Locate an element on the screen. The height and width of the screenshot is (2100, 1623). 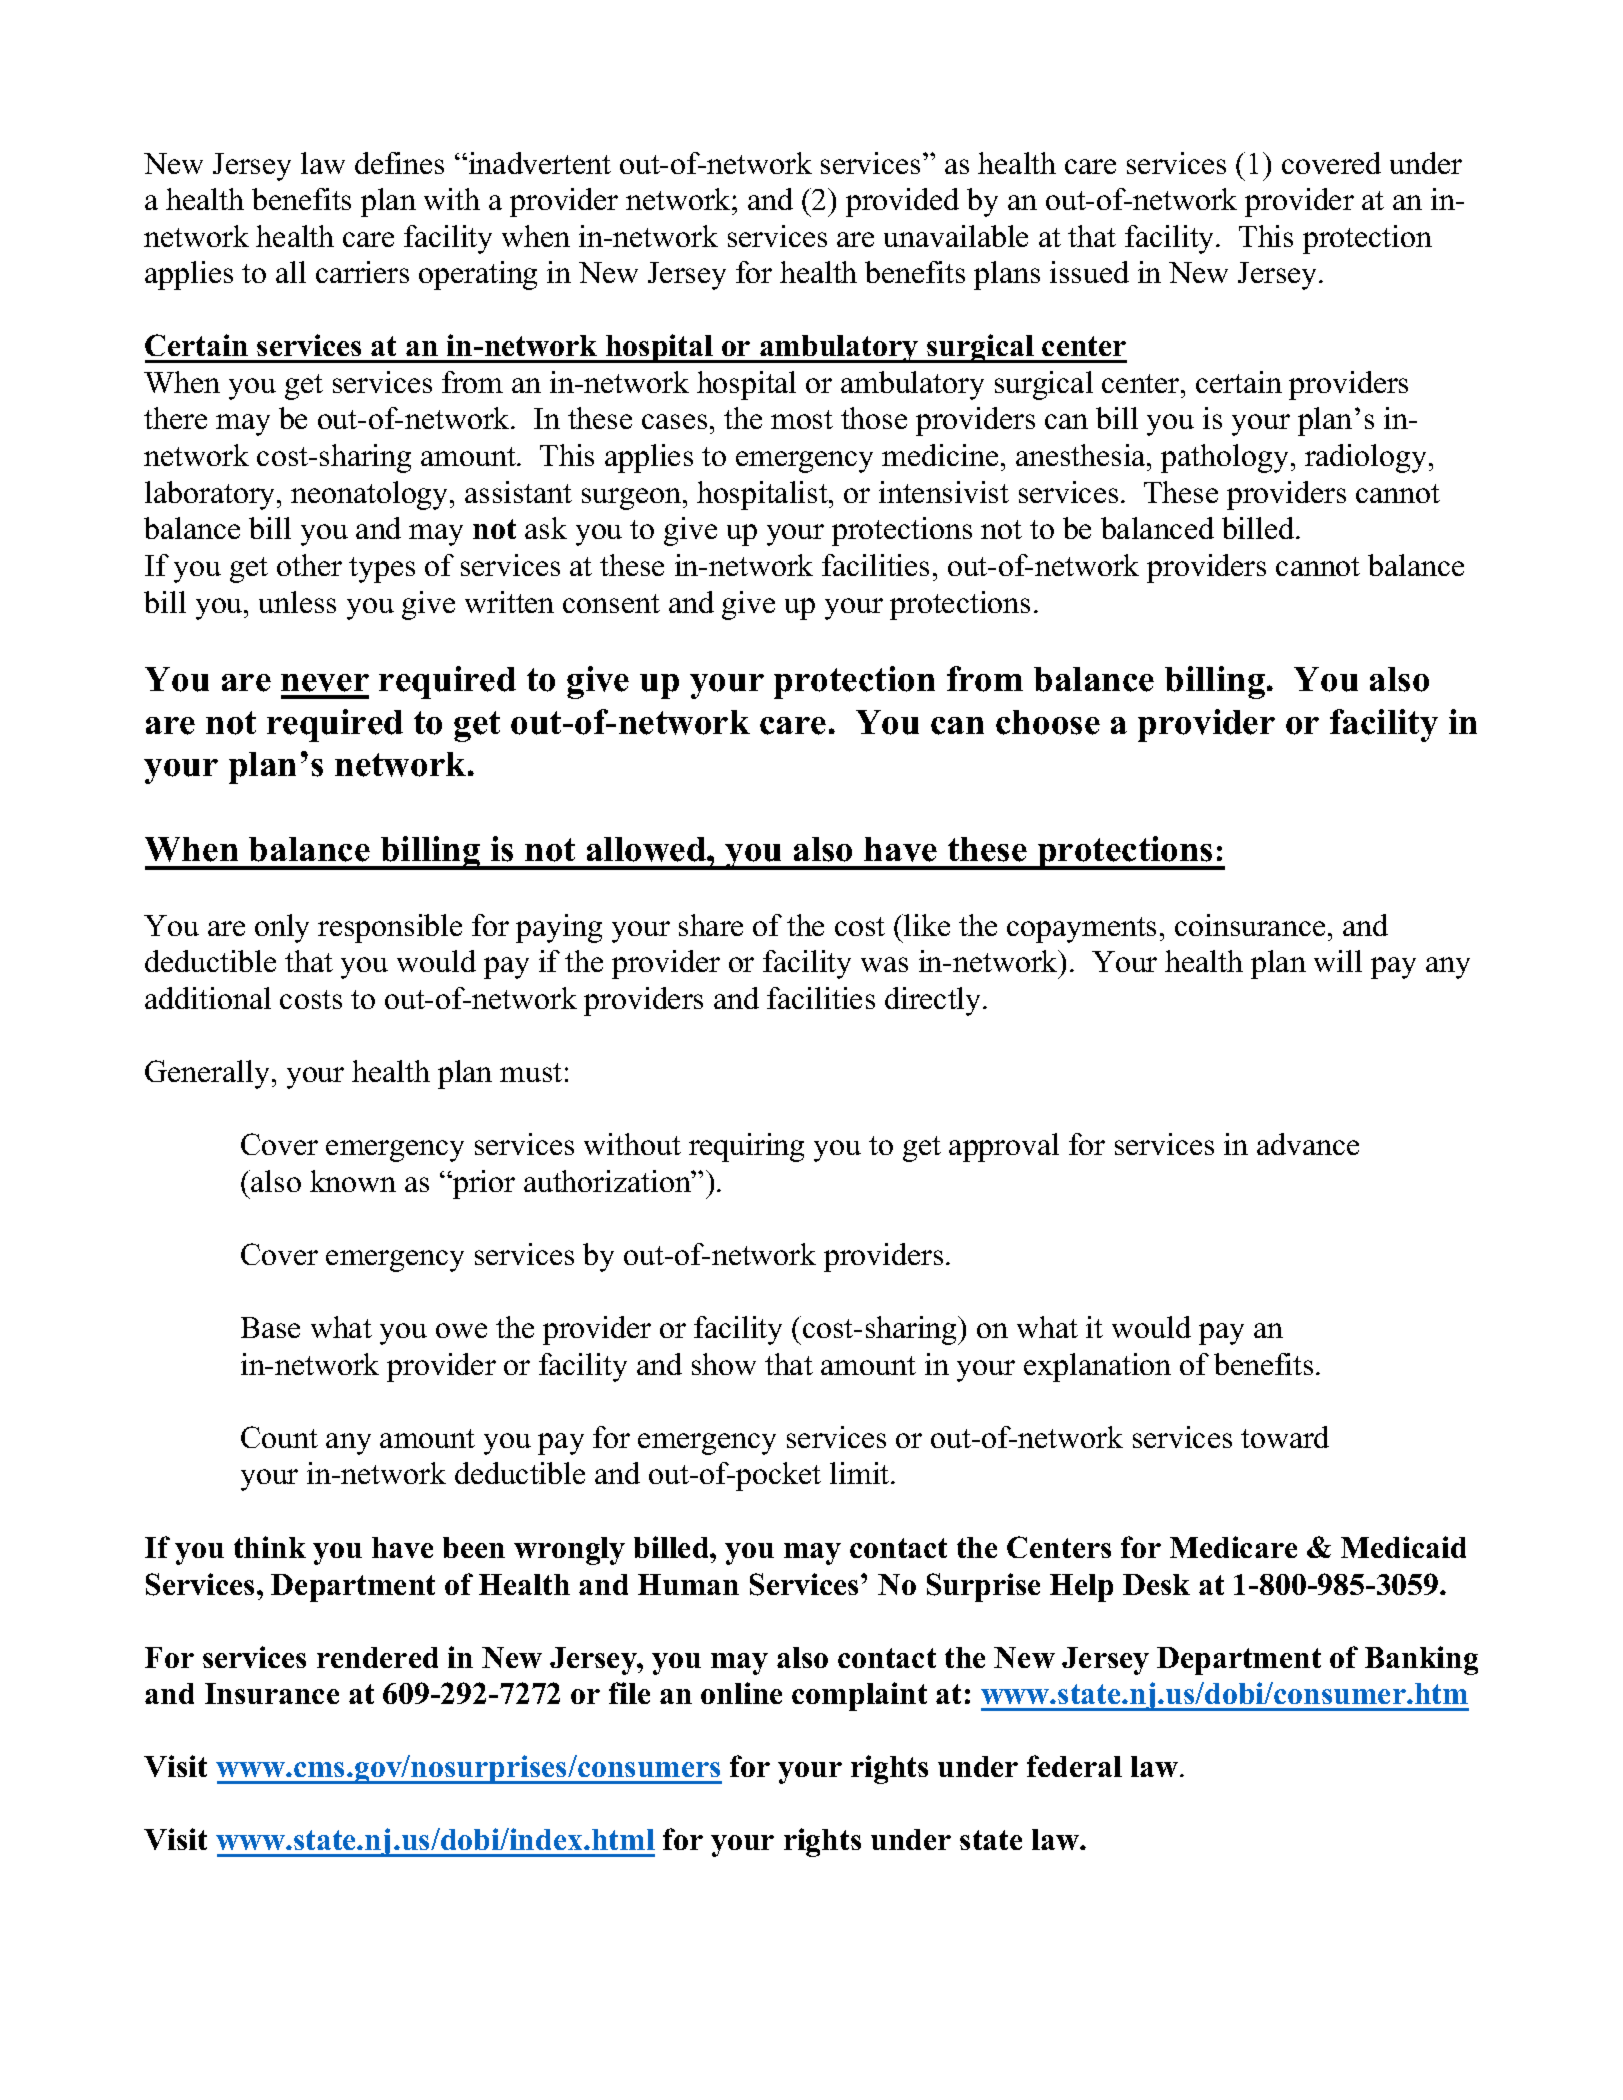
carriers is located at coordinates (362, 272).
